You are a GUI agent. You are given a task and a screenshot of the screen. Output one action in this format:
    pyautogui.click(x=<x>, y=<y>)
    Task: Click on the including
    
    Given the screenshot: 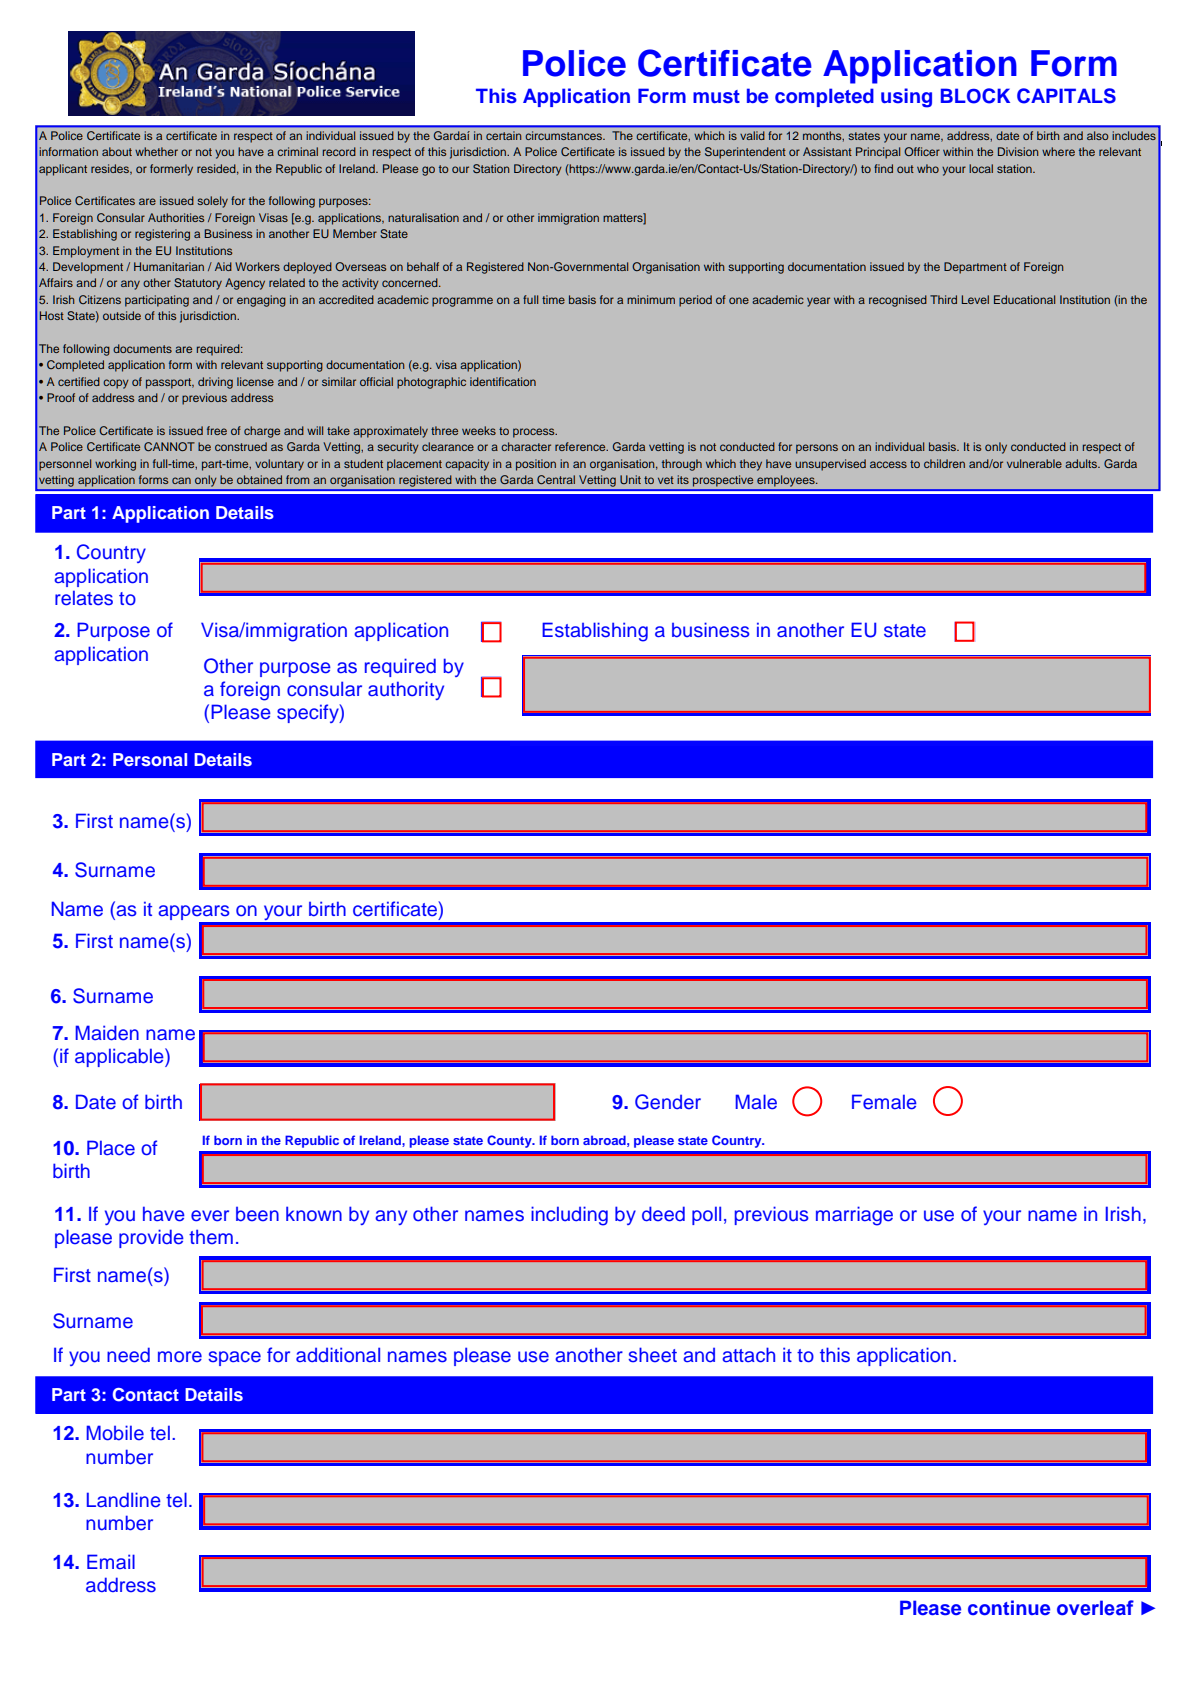 What is the action you would take?
    pyautogui.click(x=569, y=1216)
